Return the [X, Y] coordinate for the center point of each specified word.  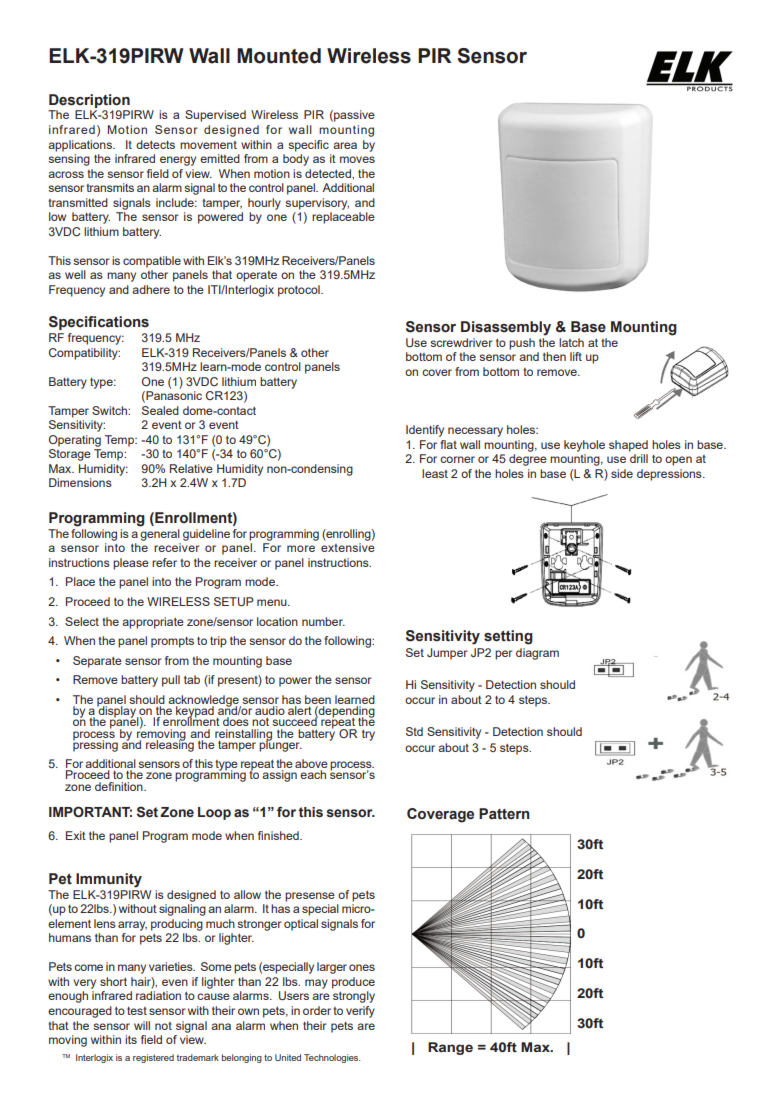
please [131, 564]
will [142, 1025]
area [345, 145]
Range [450, 1048]
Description [89, 101]
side [622, 473]
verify [360, 1012]
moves [357, 159]
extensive [348, 547]
